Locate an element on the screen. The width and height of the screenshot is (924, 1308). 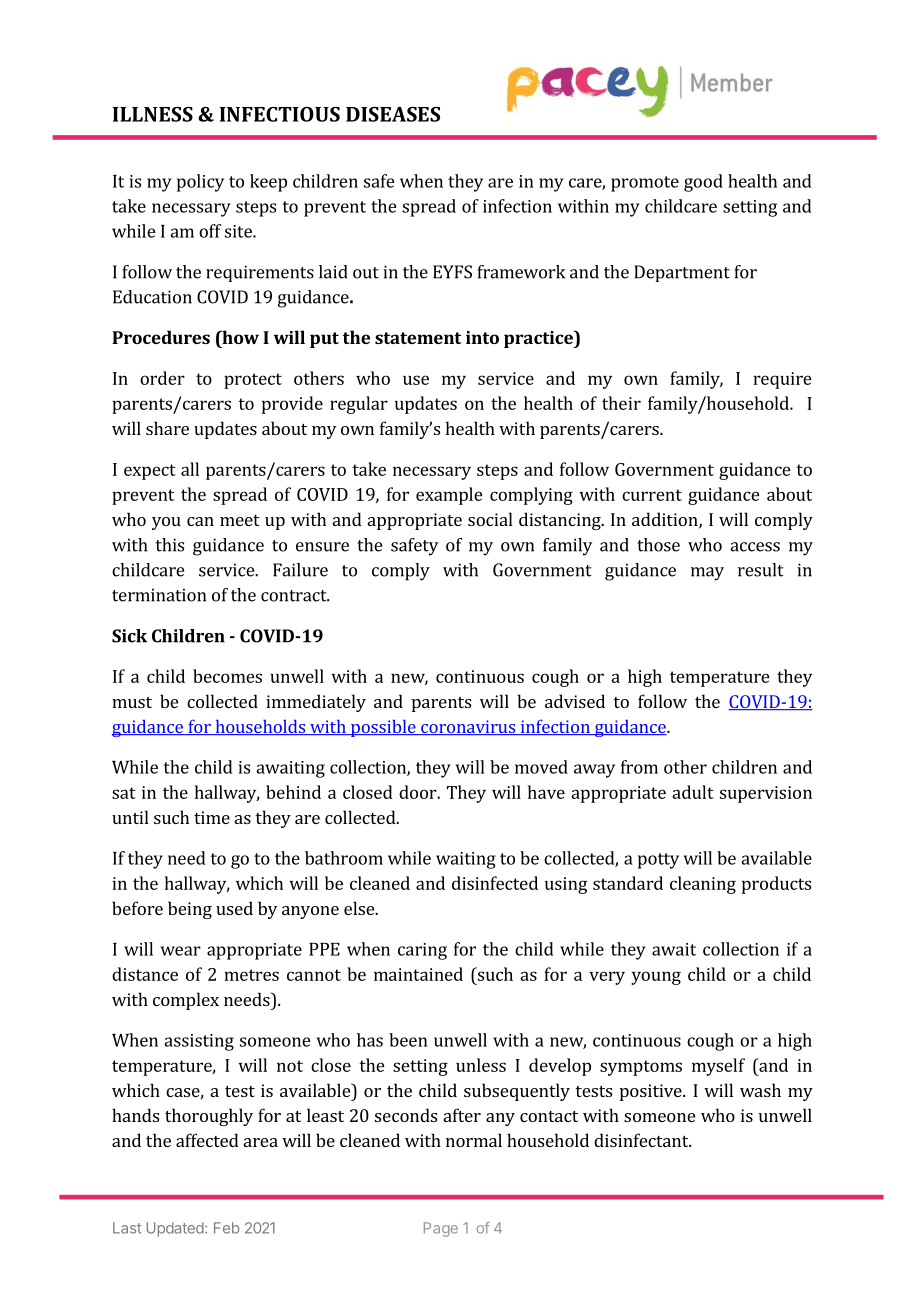
disinfectant is located at coordinates (642, 1140).
